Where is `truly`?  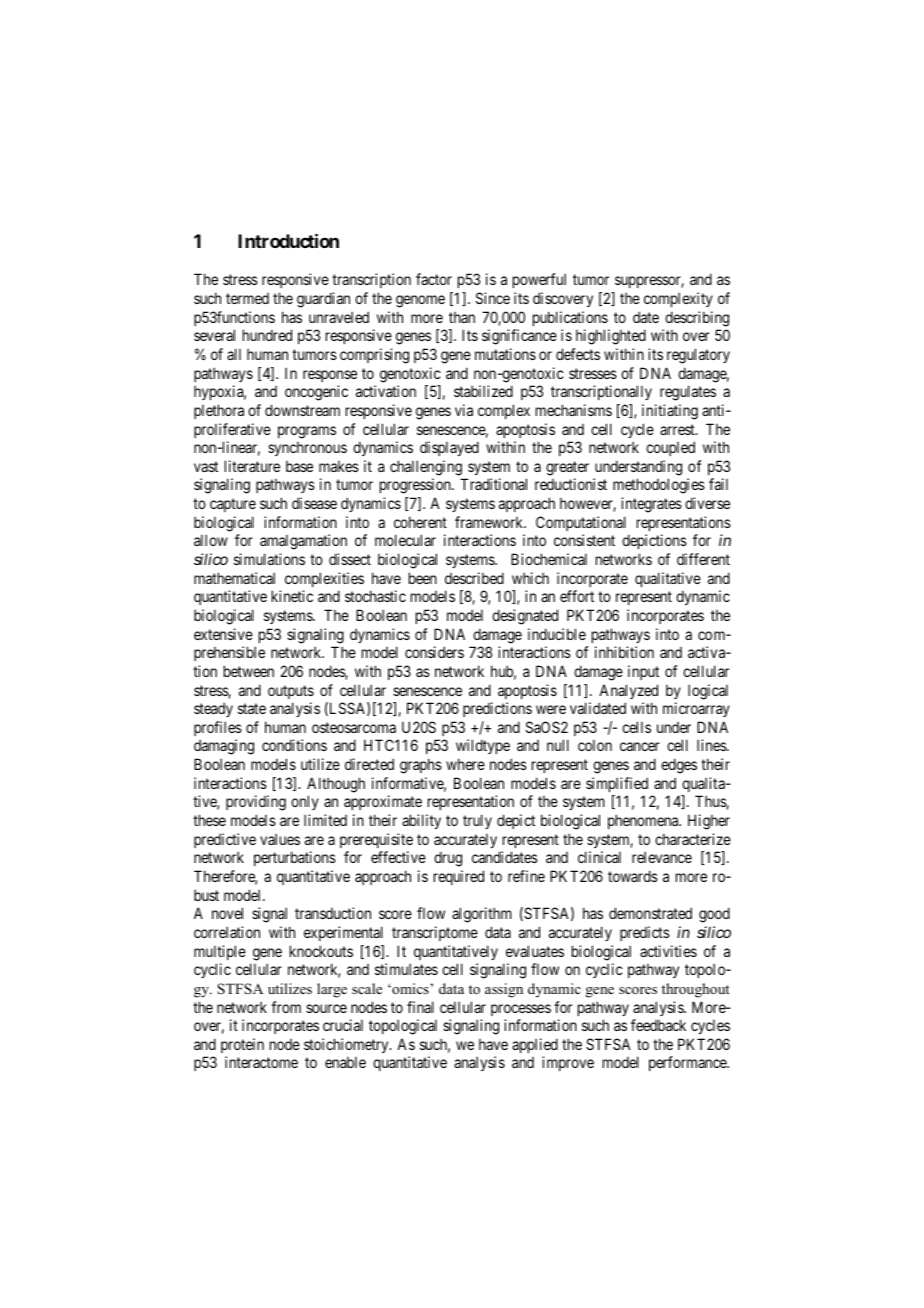 truly is located at coordinates (477, 821).
